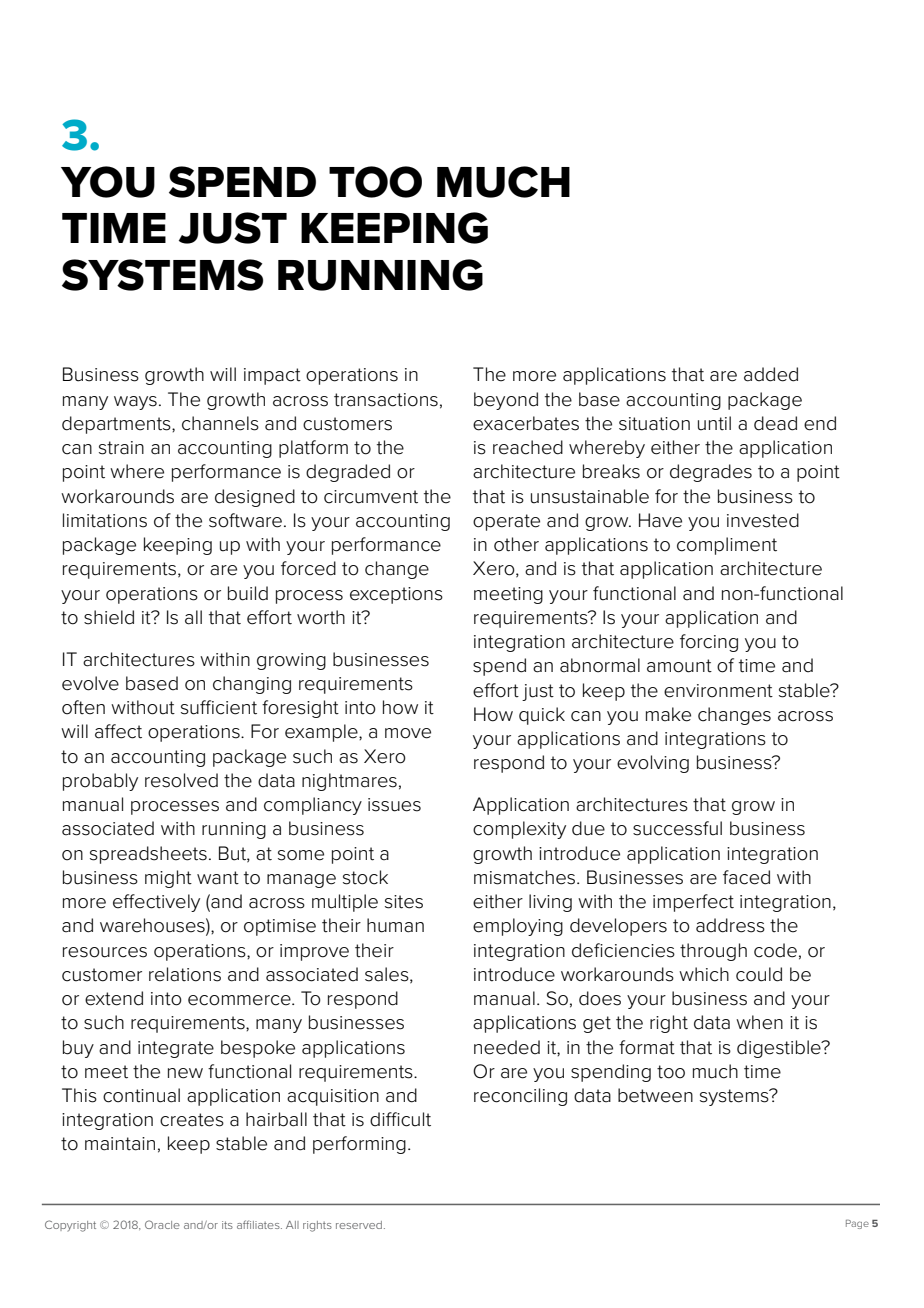  Describe the element at coordinates (677, 828) in the screenshot. I see `successful` at that location.
